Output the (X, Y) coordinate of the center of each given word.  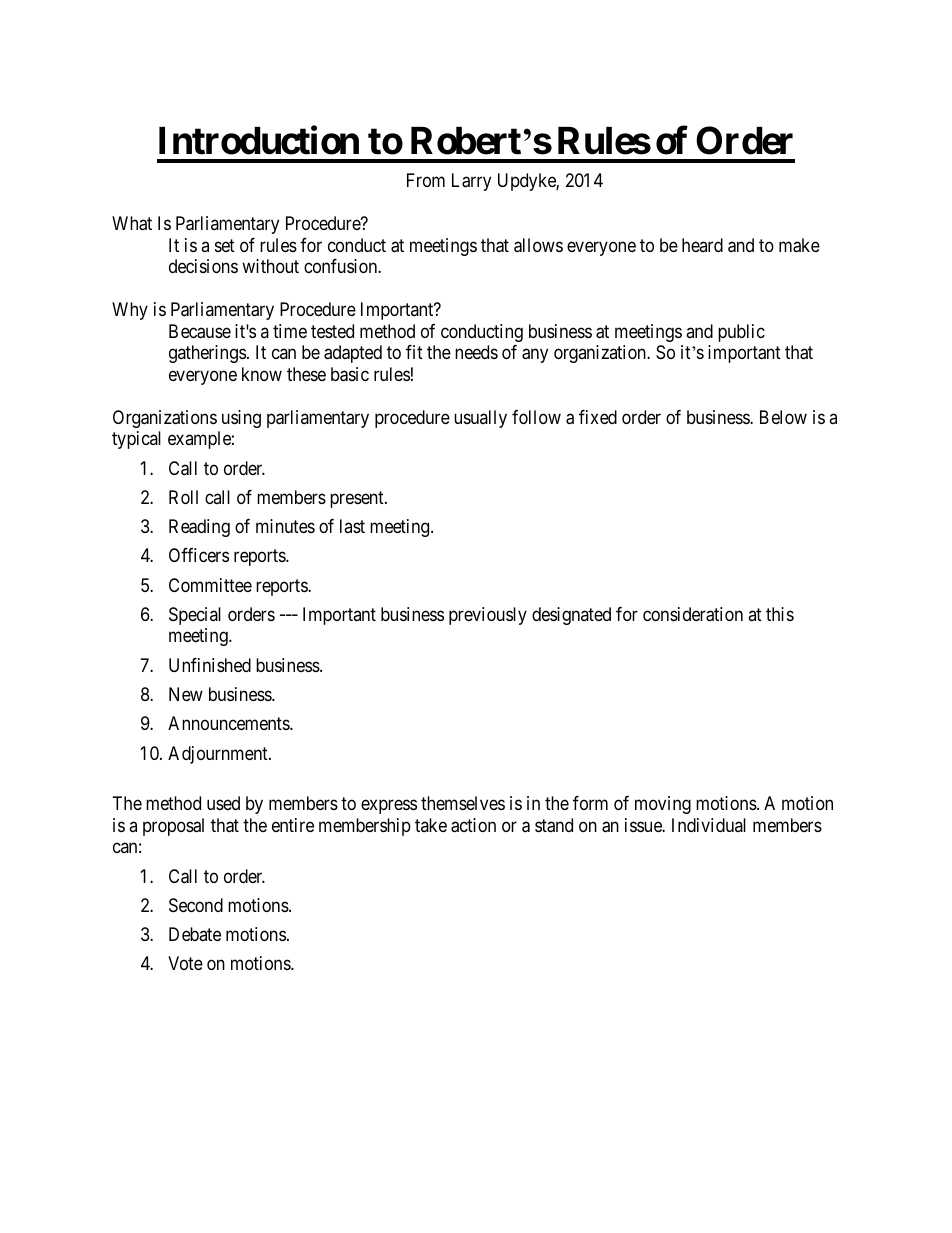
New (186, 694)
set (225, 245)
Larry (471, 182)
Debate (195, 934)
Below (783, 417)
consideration (693, 614)
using (241, 419)
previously (488, 616)
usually (480, 419)
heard (702, 245)
